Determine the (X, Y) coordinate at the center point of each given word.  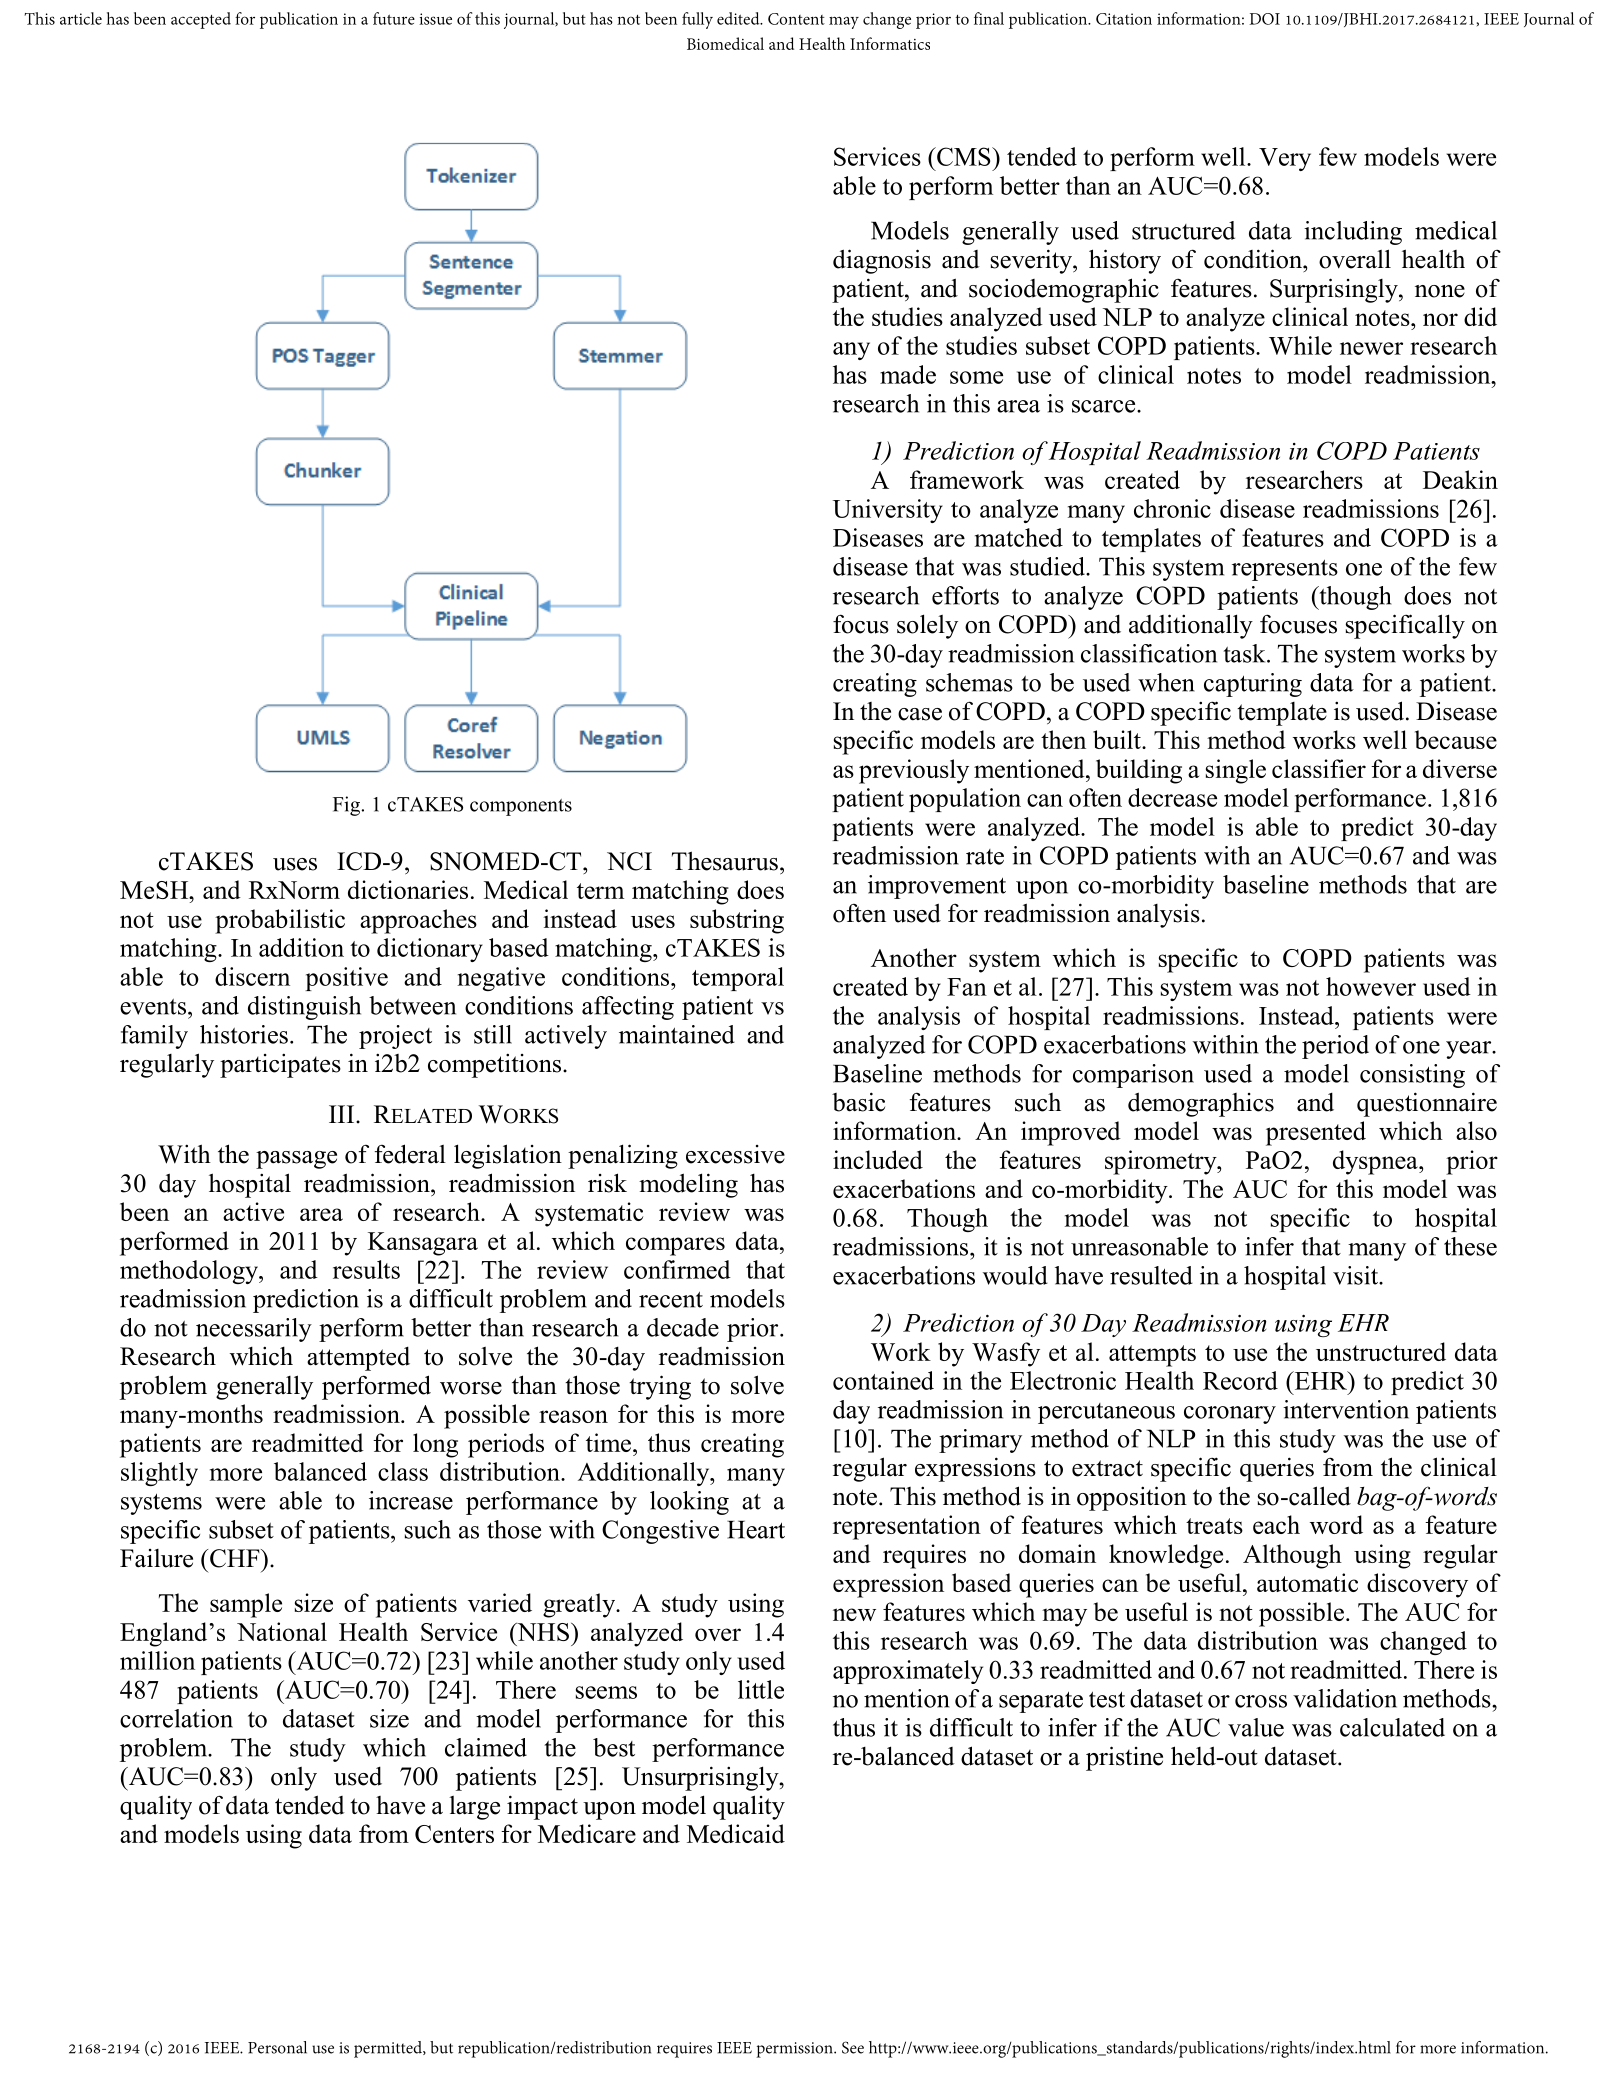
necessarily (254, 1330)
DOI (1264, 19)
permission (795, 2050)
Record (1240, 1380)
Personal (277, 2047)
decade (683, 1327)
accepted (201, 20)
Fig (347, 806)
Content (796, 19)
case (920, 714)
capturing (1253, 685)
